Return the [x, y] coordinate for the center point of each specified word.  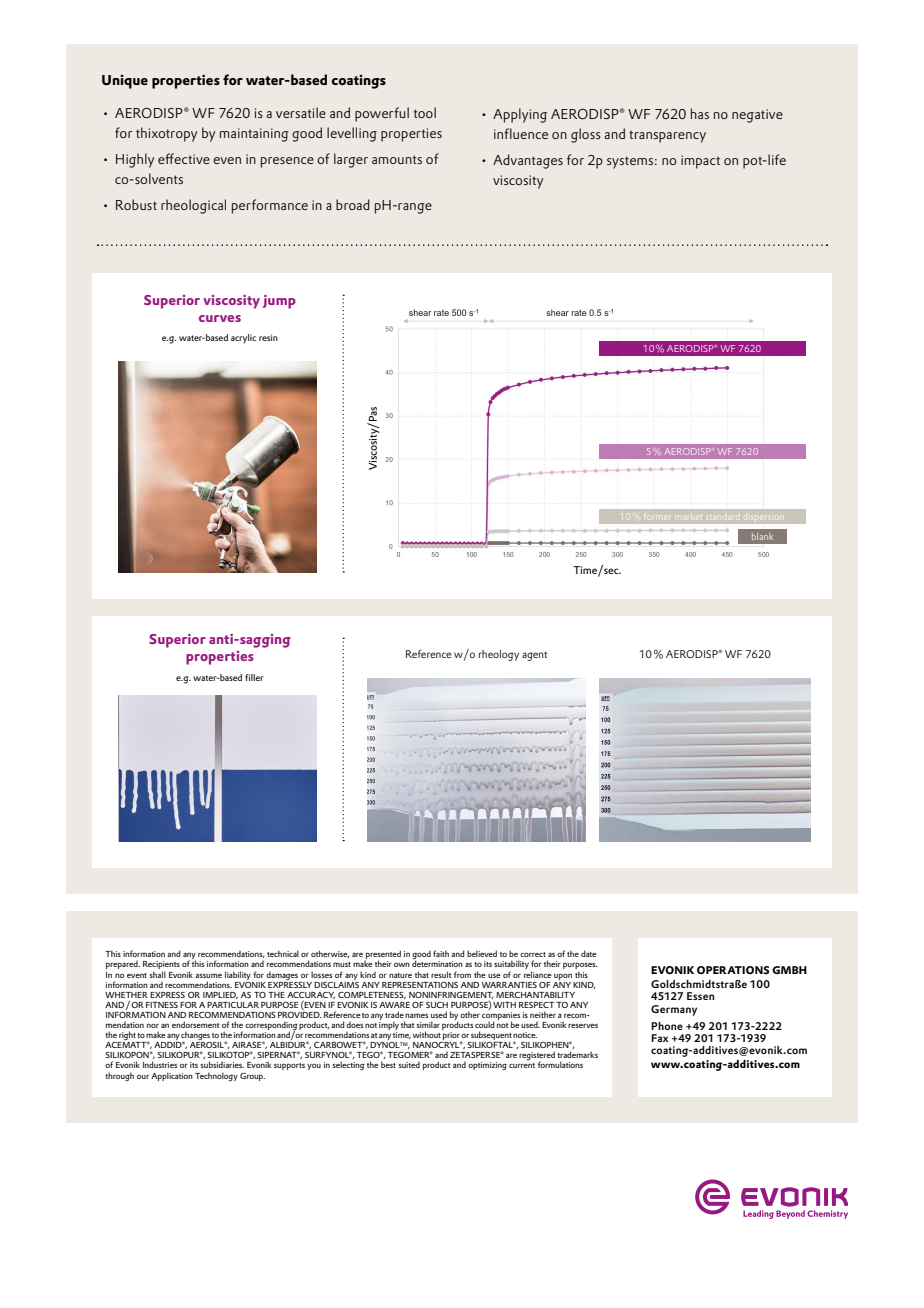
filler [254, 677]
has [700, 113]
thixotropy [166, 134]
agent [534, 656]
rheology [499, 655]
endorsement [195, 1024]
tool [425, 112]
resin [268, 337]
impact [700, 162]
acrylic [243, 338]
